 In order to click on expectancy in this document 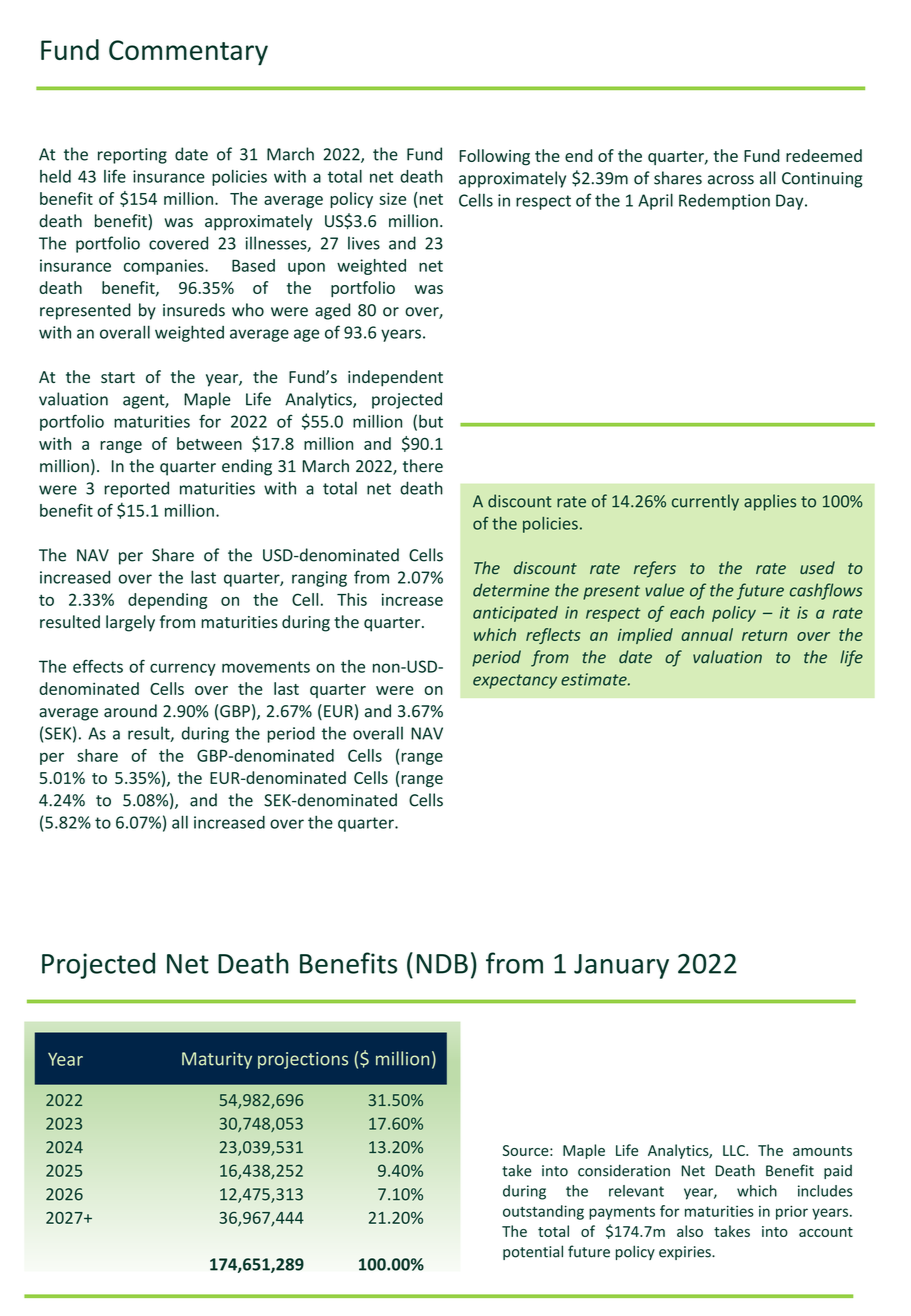, I will do `click(515, 681)`.
